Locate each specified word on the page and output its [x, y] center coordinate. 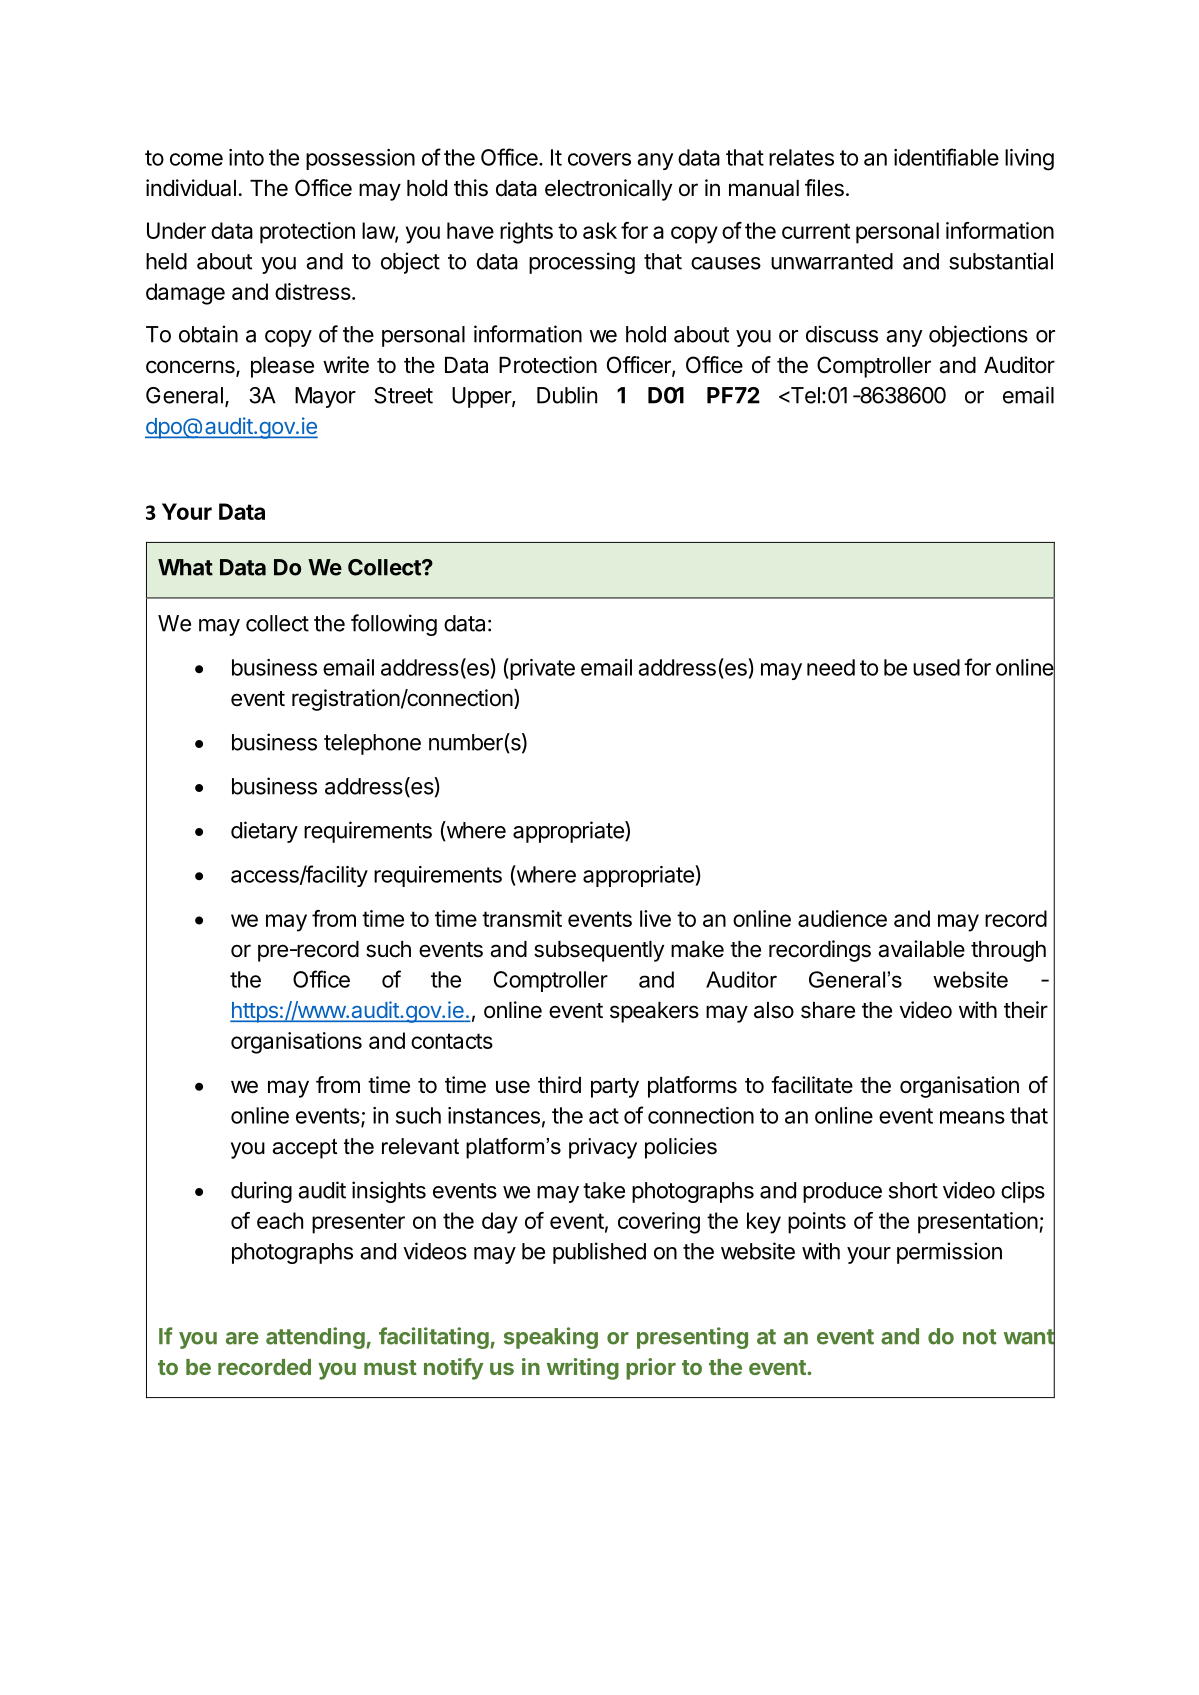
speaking [551, 1338]
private [541, 669]
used [936, 667]
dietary [264, 832]
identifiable [946, 157]
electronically [608, 190]
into [246, 157]
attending [316, 1338]
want [1029, 1337]
